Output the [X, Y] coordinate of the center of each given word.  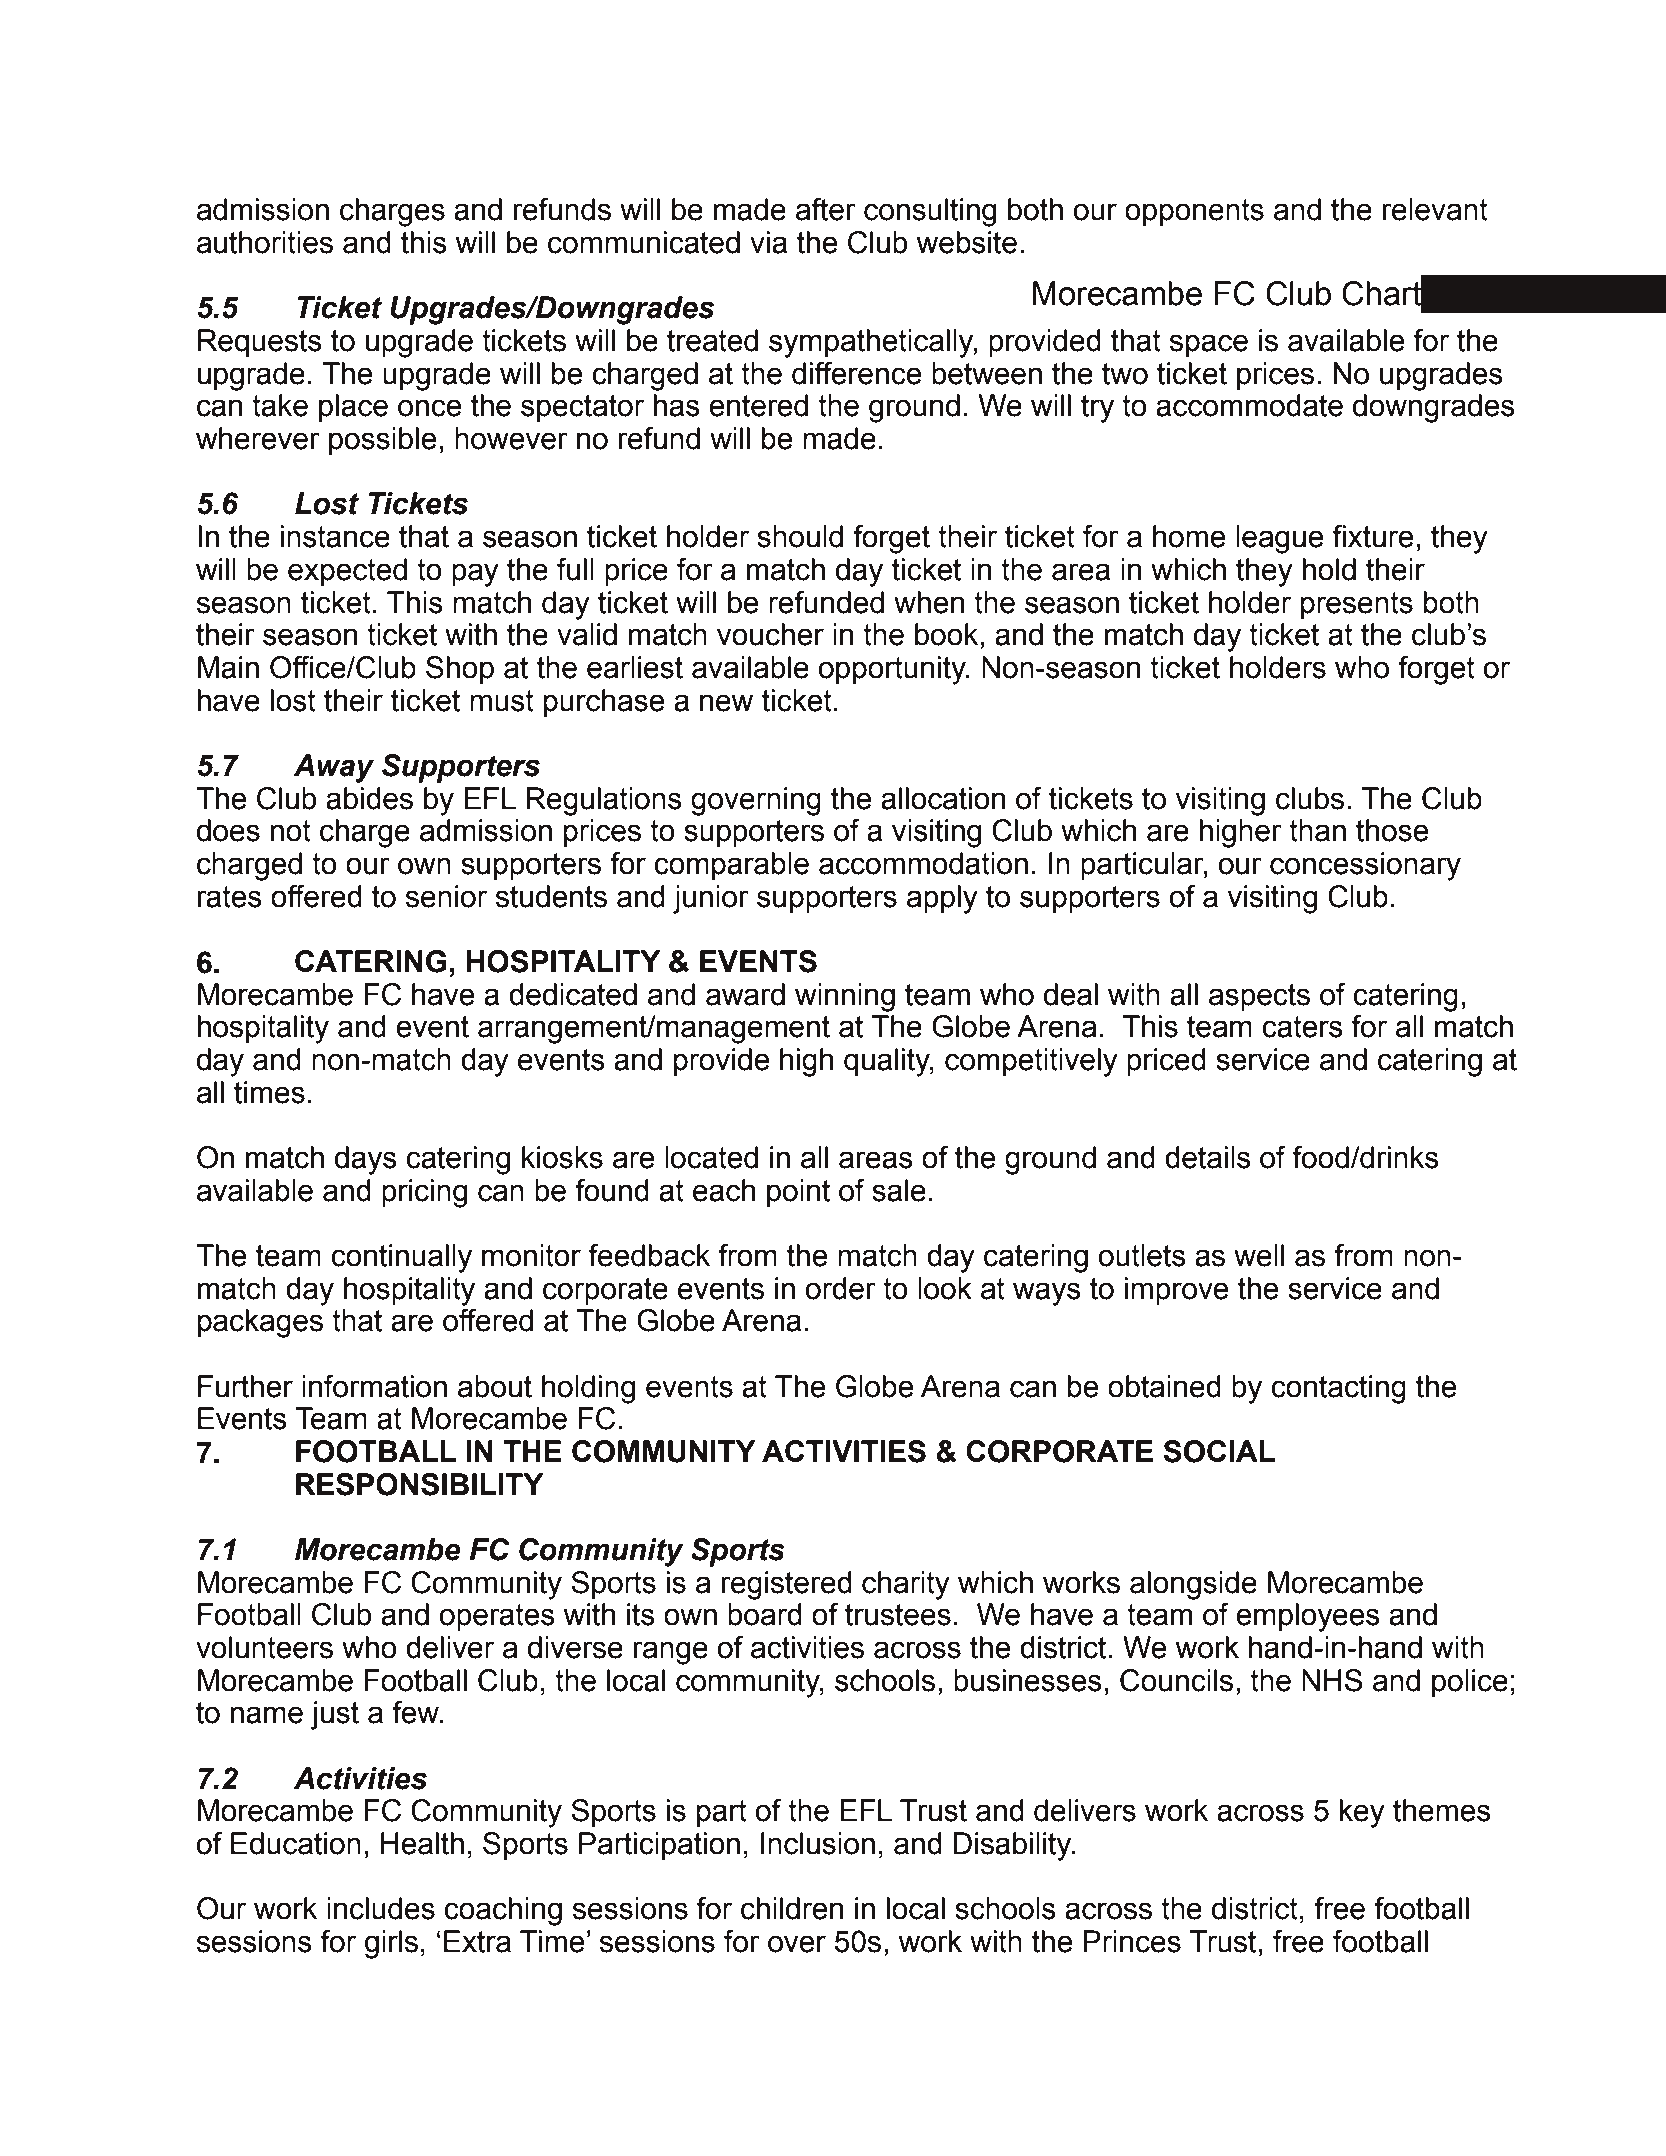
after [826, 209]
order [841, 1288]
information [374, 1386]
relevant [1435, 209]
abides [369, 798]
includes [381, 1908]
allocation [943, 798]
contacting [1338, 1389]
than [1317, 830]
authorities [265, 242]
